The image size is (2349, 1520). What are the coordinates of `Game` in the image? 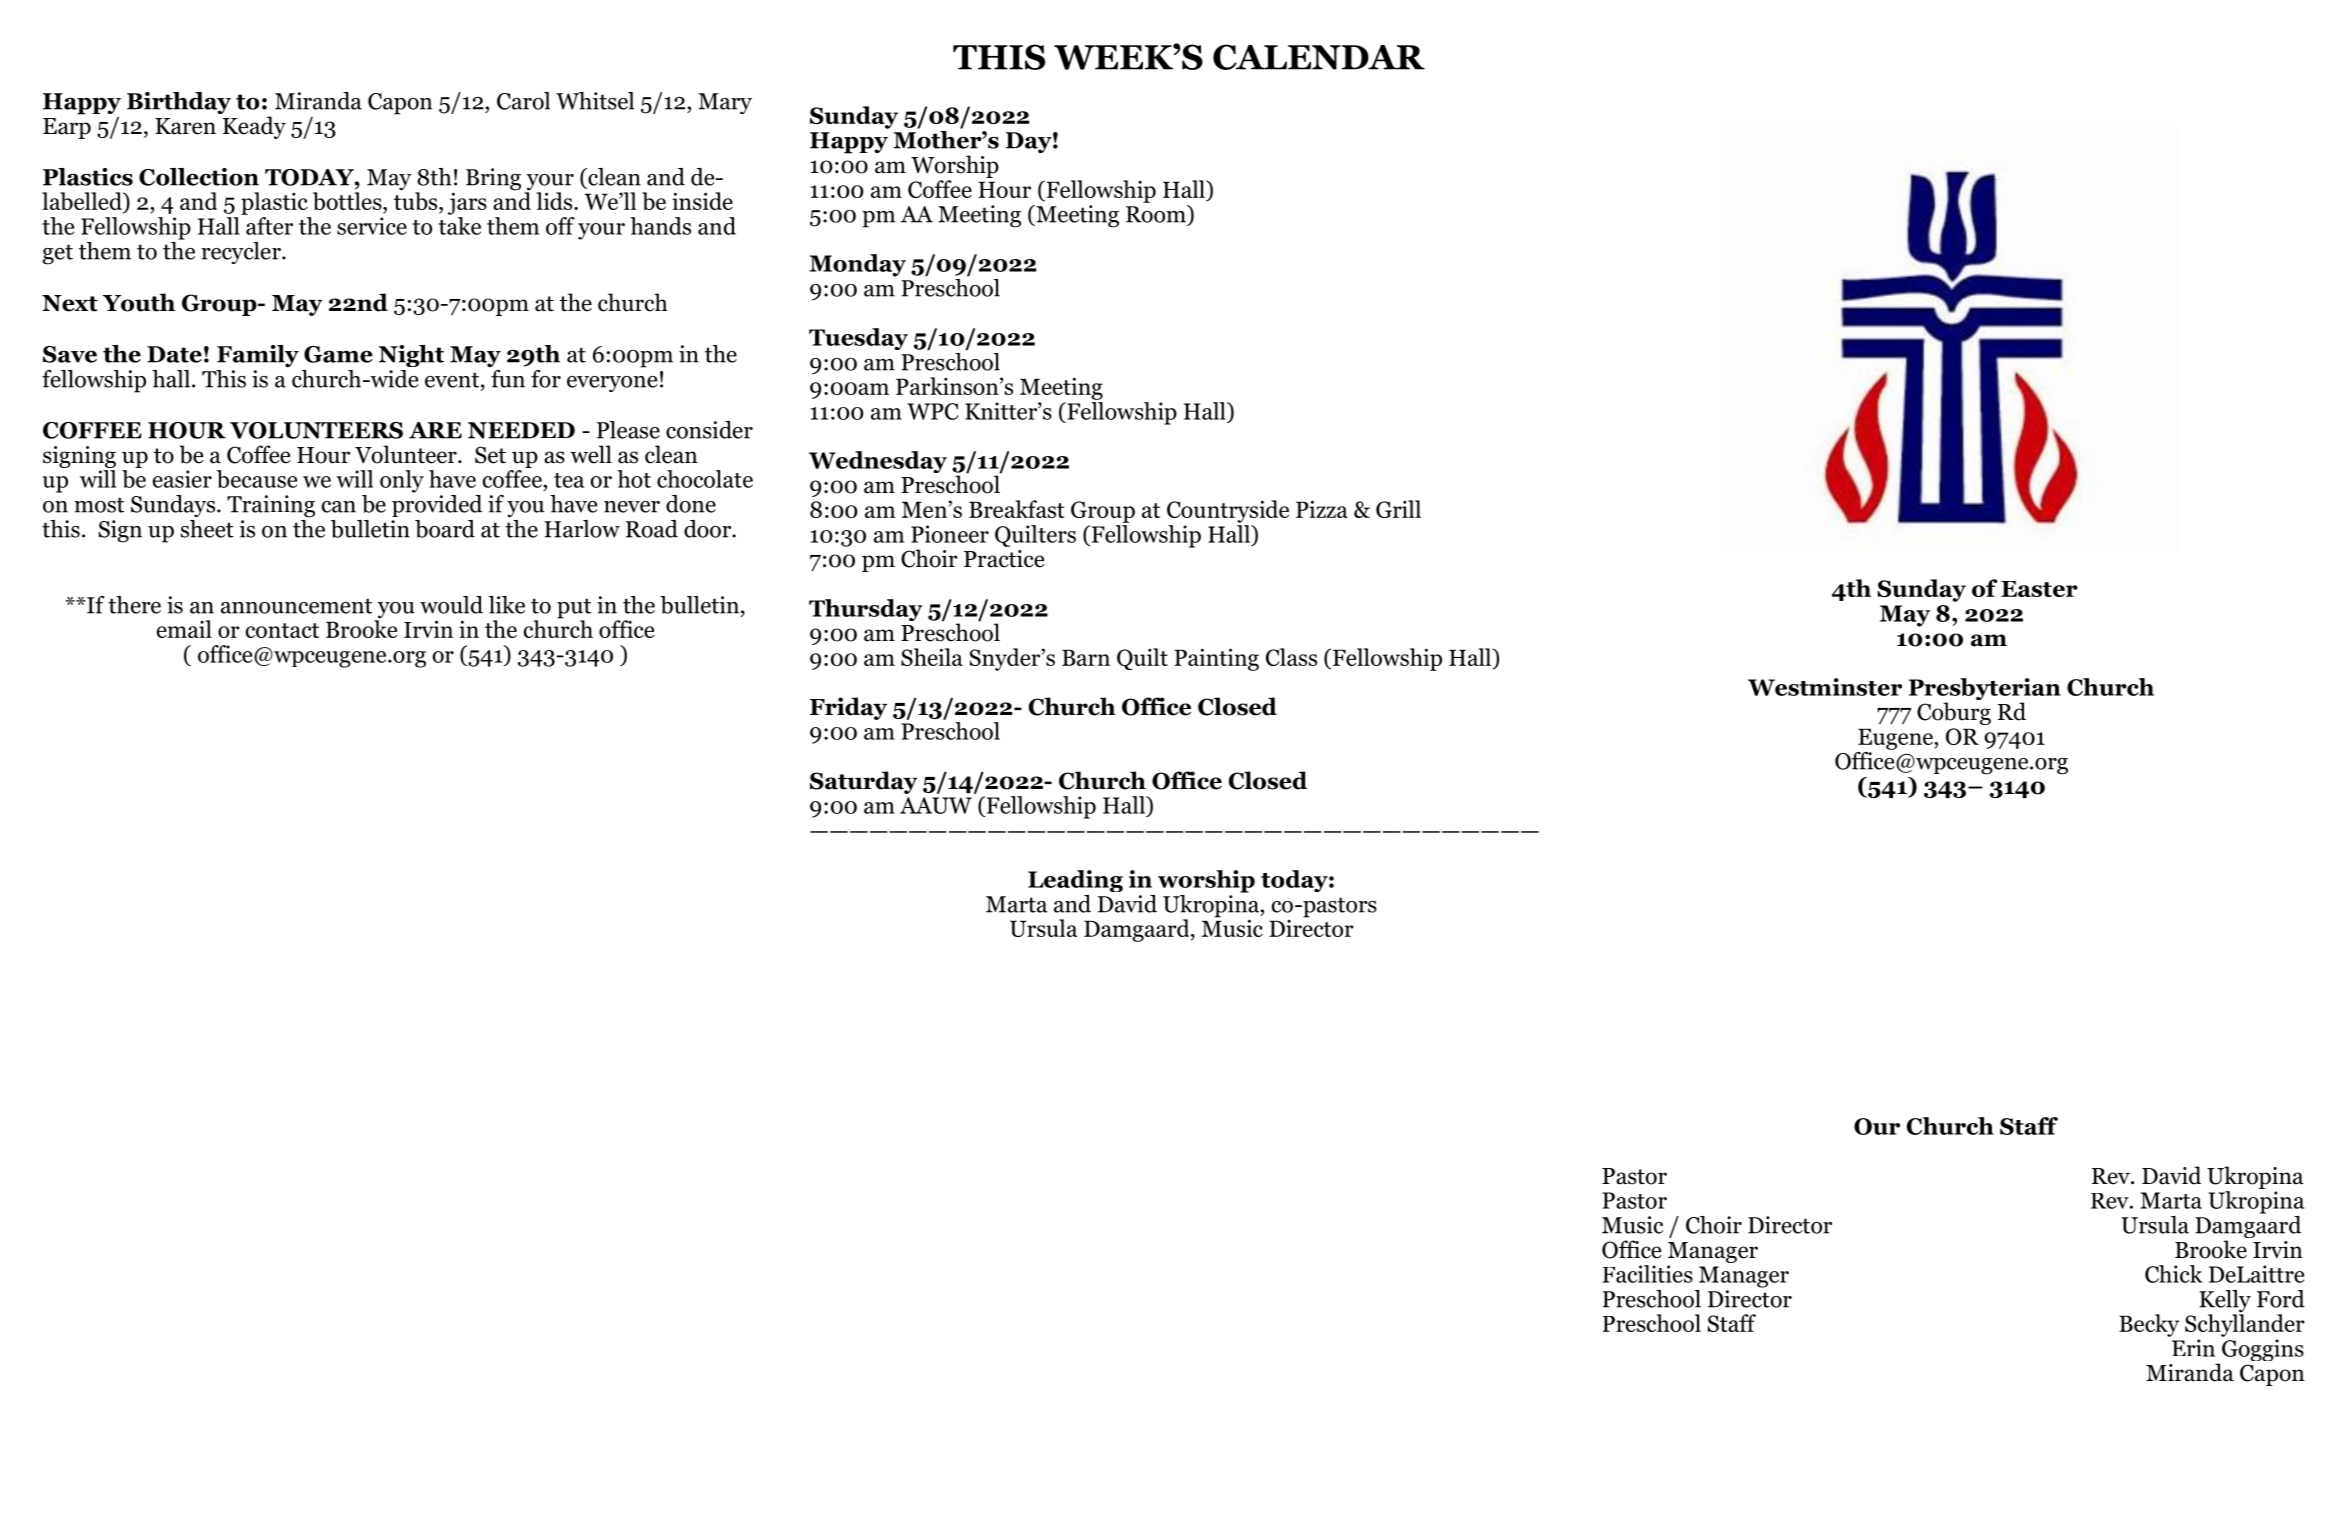 It's located at (338, 354).
